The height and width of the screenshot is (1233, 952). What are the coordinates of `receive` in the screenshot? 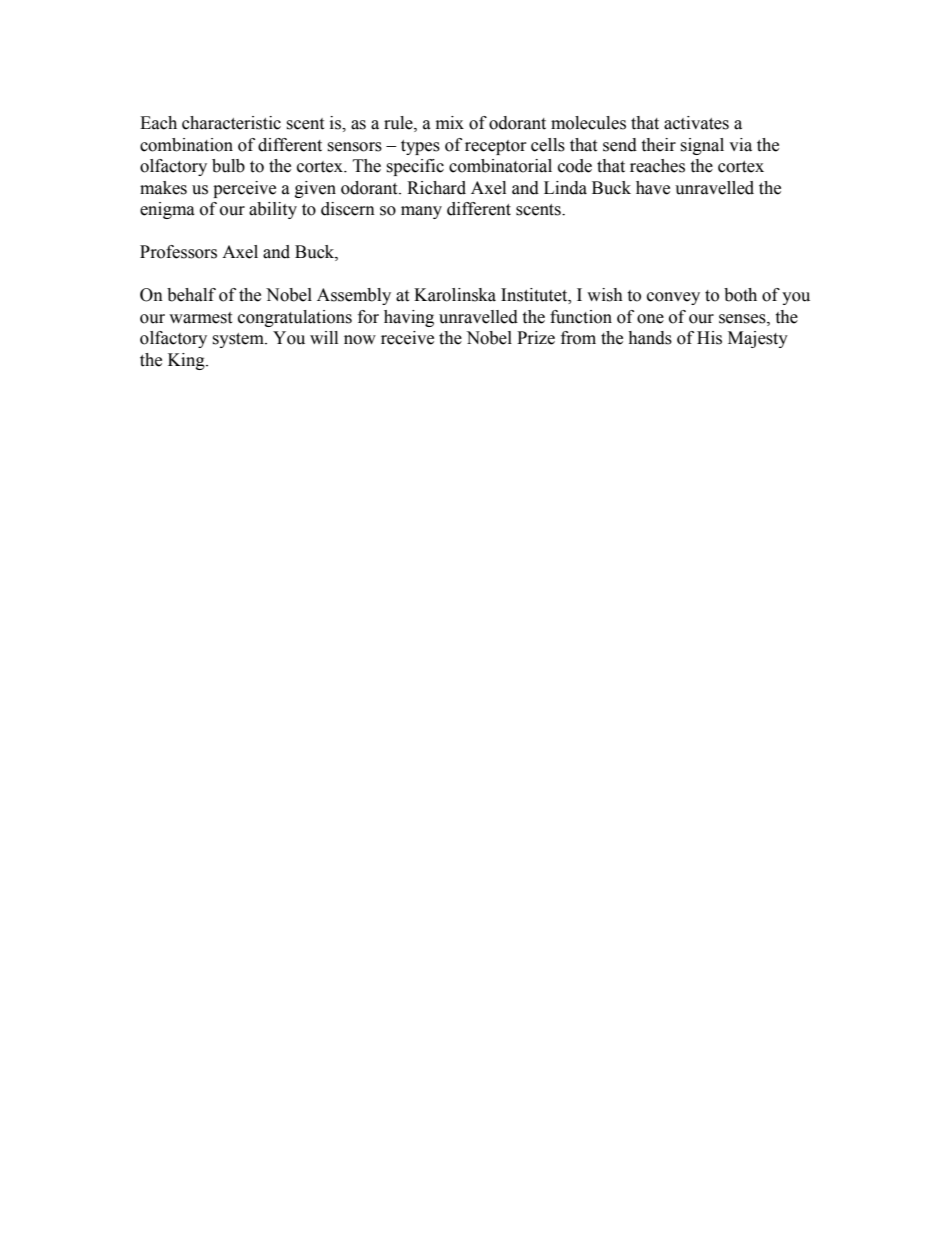 It's located at (407, 338).
